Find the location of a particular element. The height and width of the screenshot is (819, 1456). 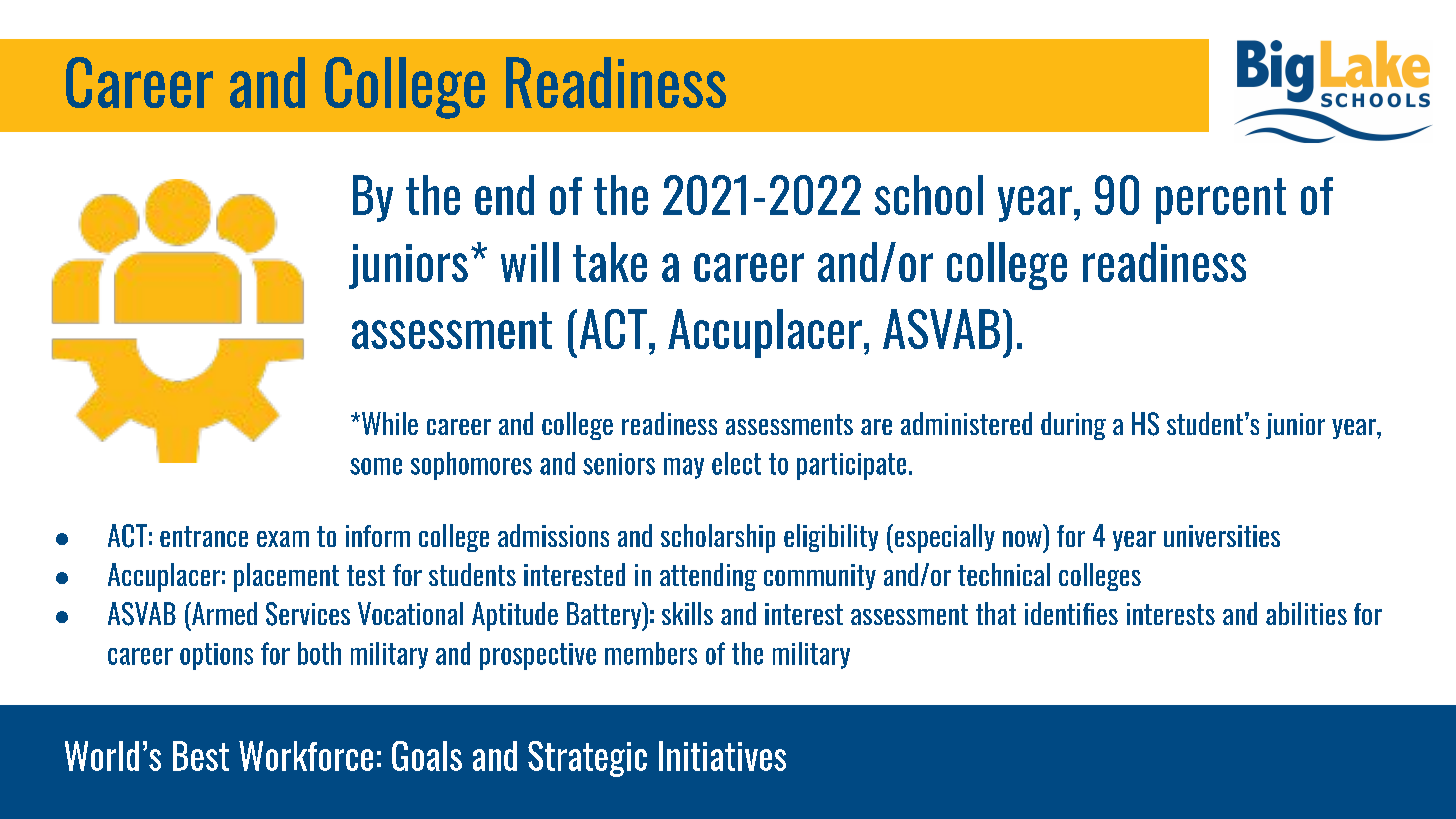

elect is located at coordinates (736, 463).
